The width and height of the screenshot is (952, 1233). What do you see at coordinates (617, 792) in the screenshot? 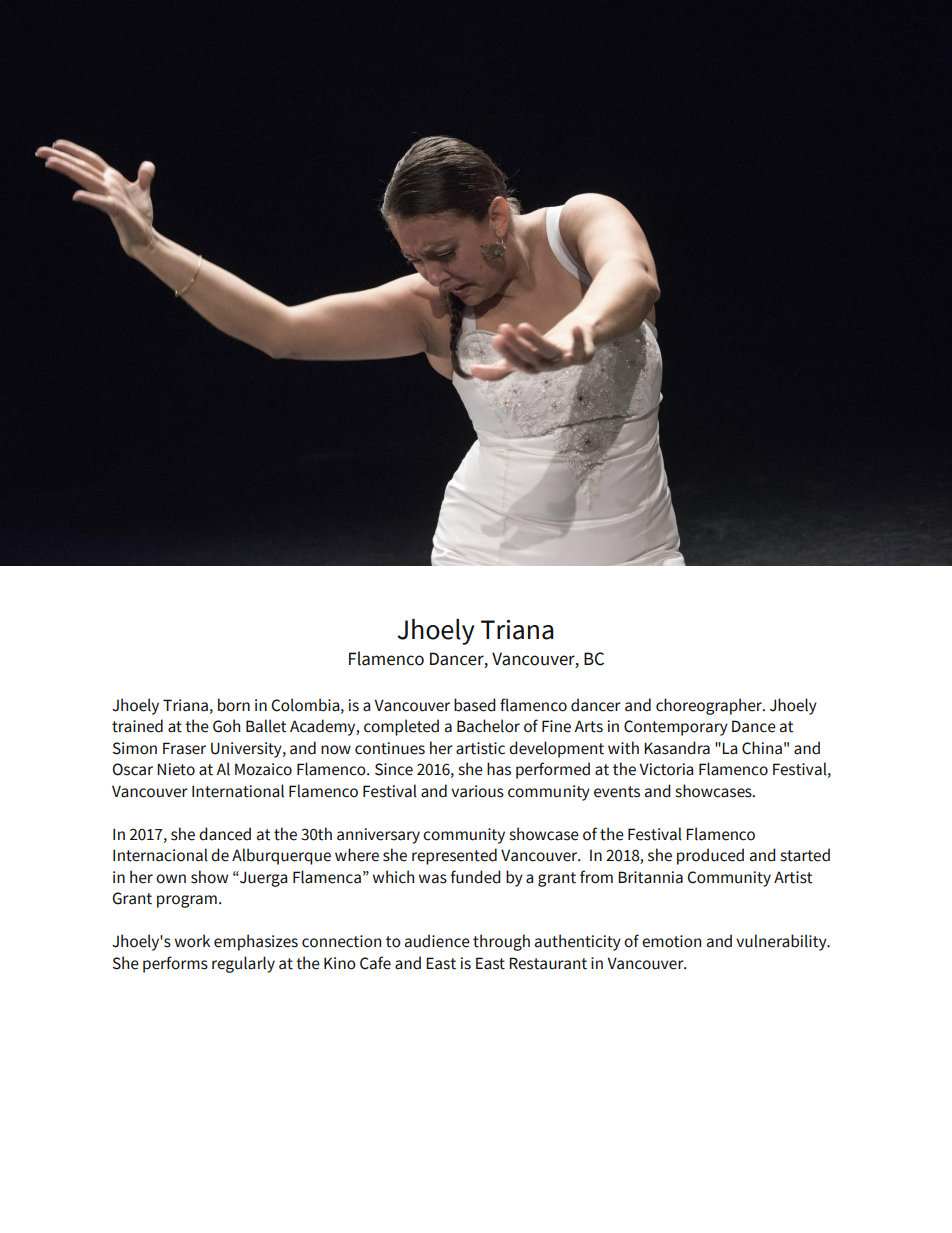
I see `events` at bounding box center [617, 792].
